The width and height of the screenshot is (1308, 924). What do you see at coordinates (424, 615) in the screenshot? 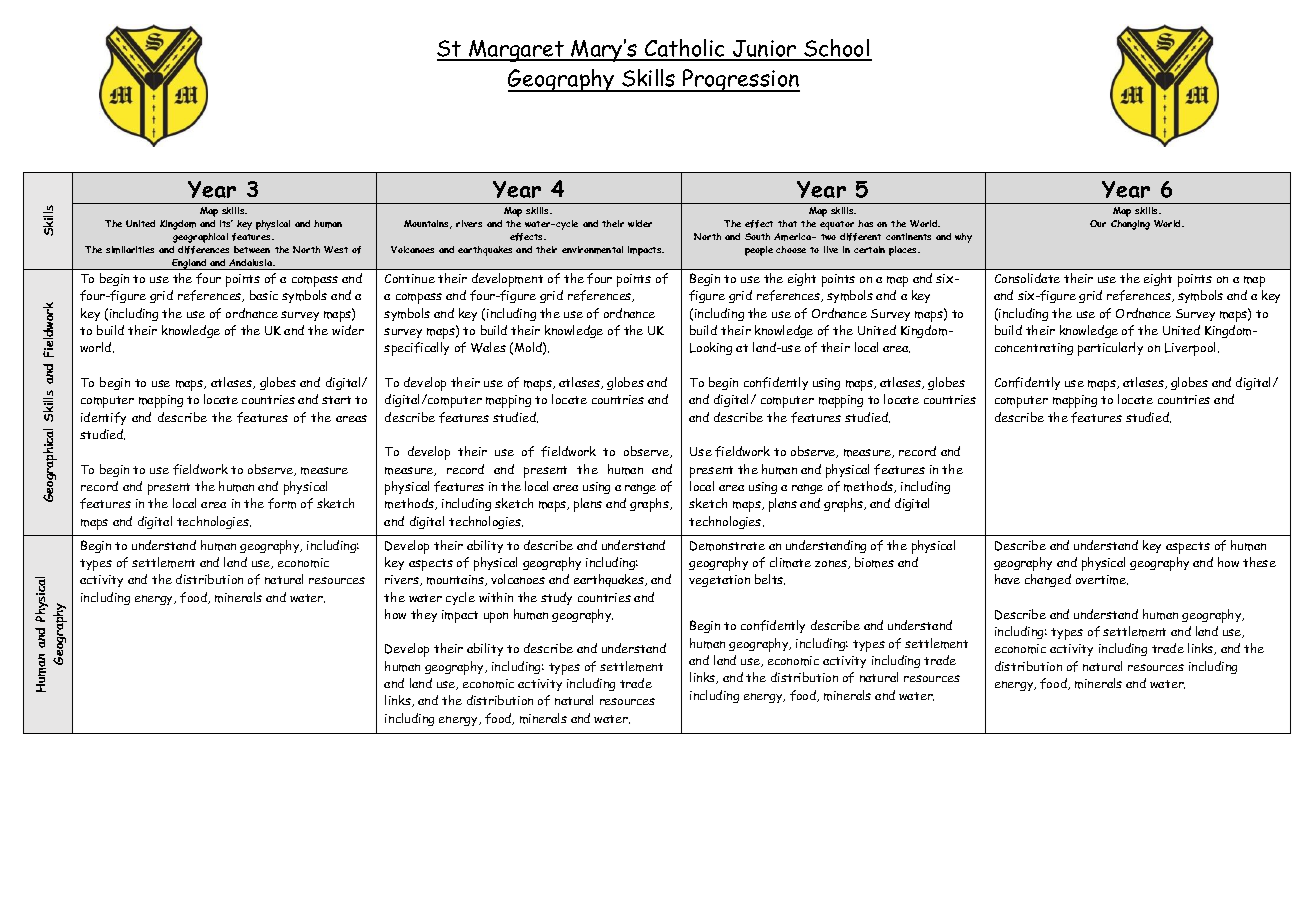
I see `they` at bounding box center [424, 615].
